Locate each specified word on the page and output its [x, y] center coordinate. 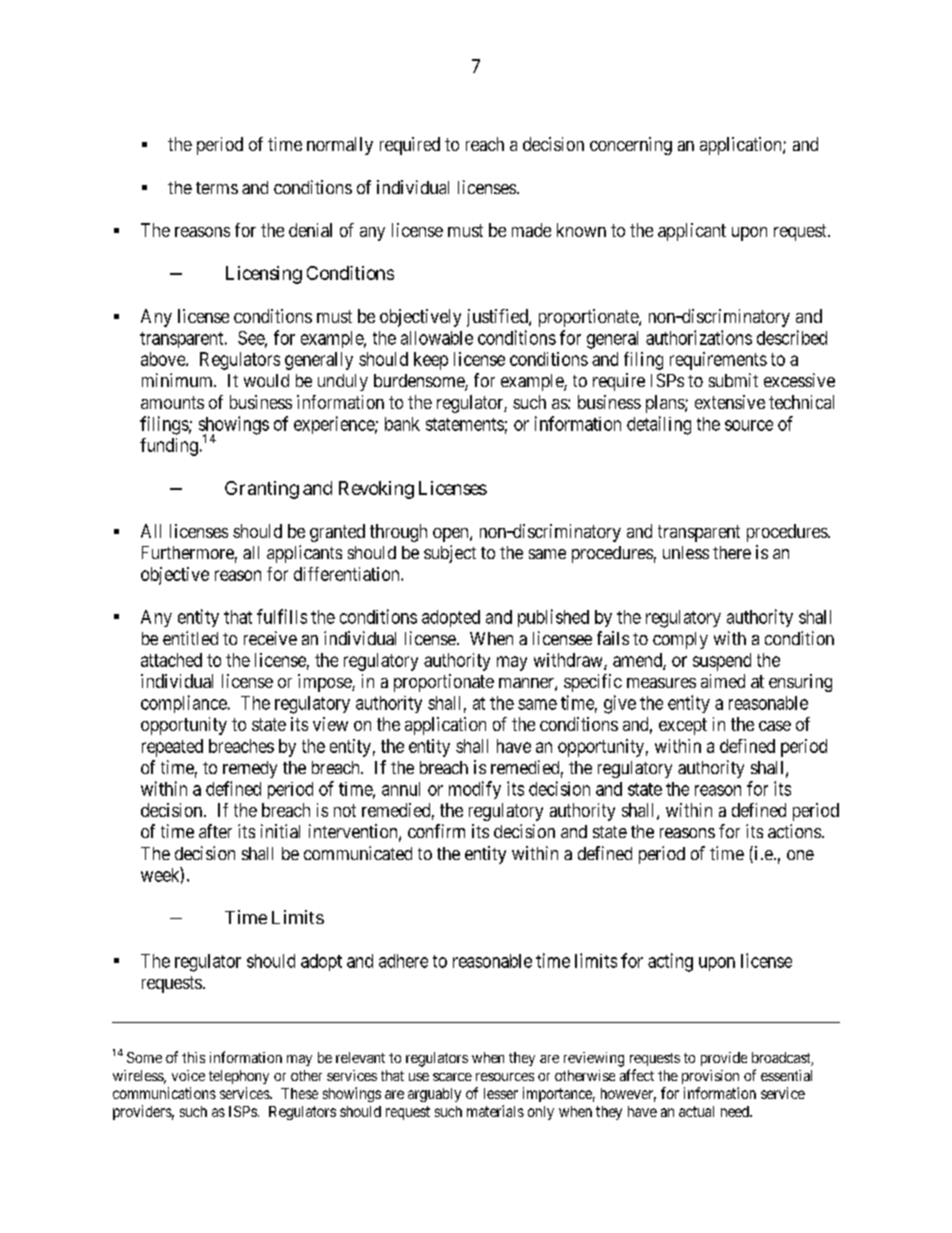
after [215, 831]
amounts [172, 402]
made [531, 230]
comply [680, 640]
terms [217, 188]
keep [431, 361]
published [553, 618]
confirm [436, 831]
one [800, 855]
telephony [239, 1079]
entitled [190, 638]
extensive [730, 402]
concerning [631, 146]
